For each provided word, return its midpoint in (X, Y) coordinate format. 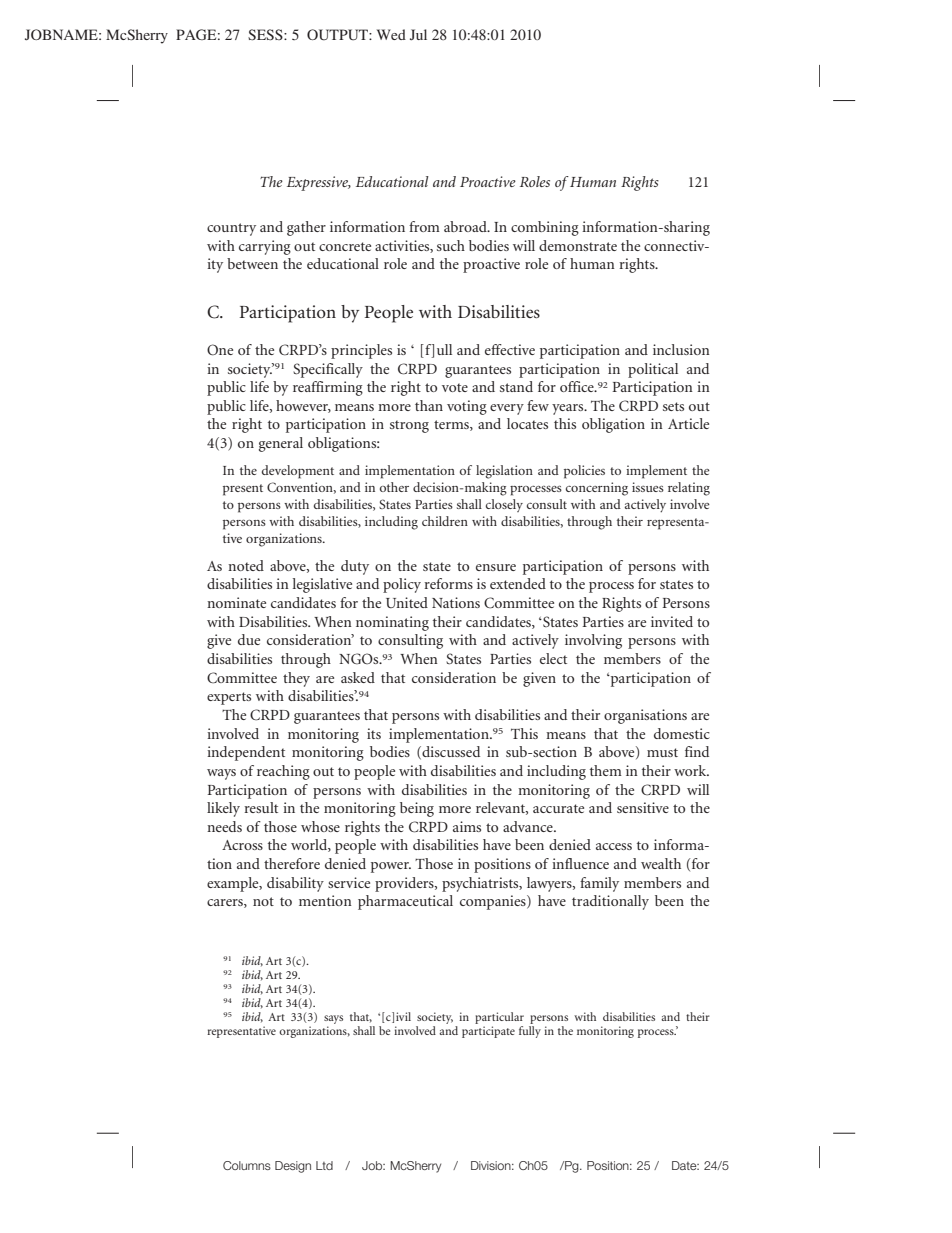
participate (488, 1032)
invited (672, 621)
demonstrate (578, 245)
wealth (661, 863)
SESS (266, 34)
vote (455, 387)
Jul (418, 34)
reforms (448, 583)
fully (530, 1032)
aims (467, 826)
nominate (236, 602)
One (220, 350)
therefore (292, 863)
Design (293, 1167)
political (653, 370)
